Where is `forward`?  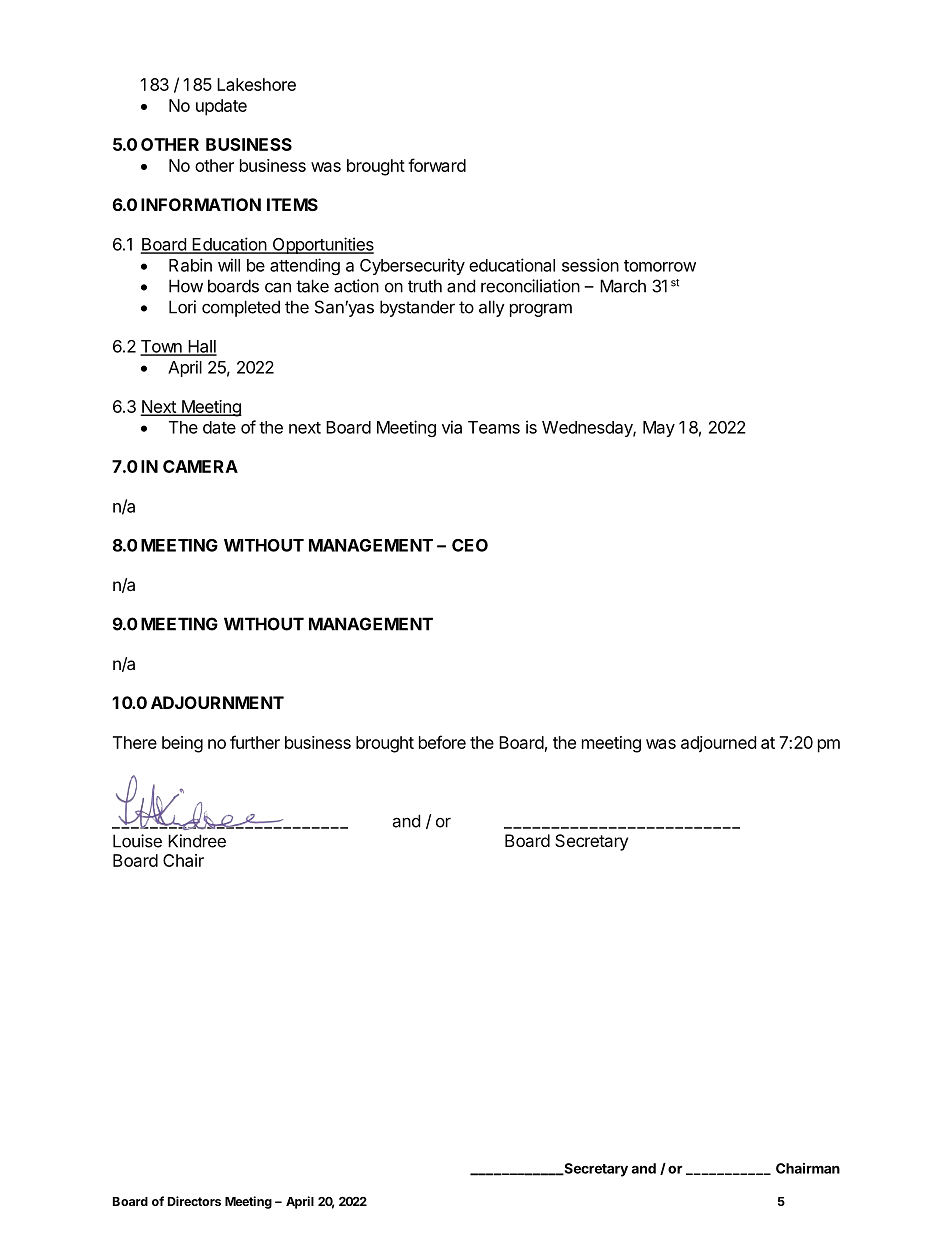 forward is located at coordinates (437, 165).
